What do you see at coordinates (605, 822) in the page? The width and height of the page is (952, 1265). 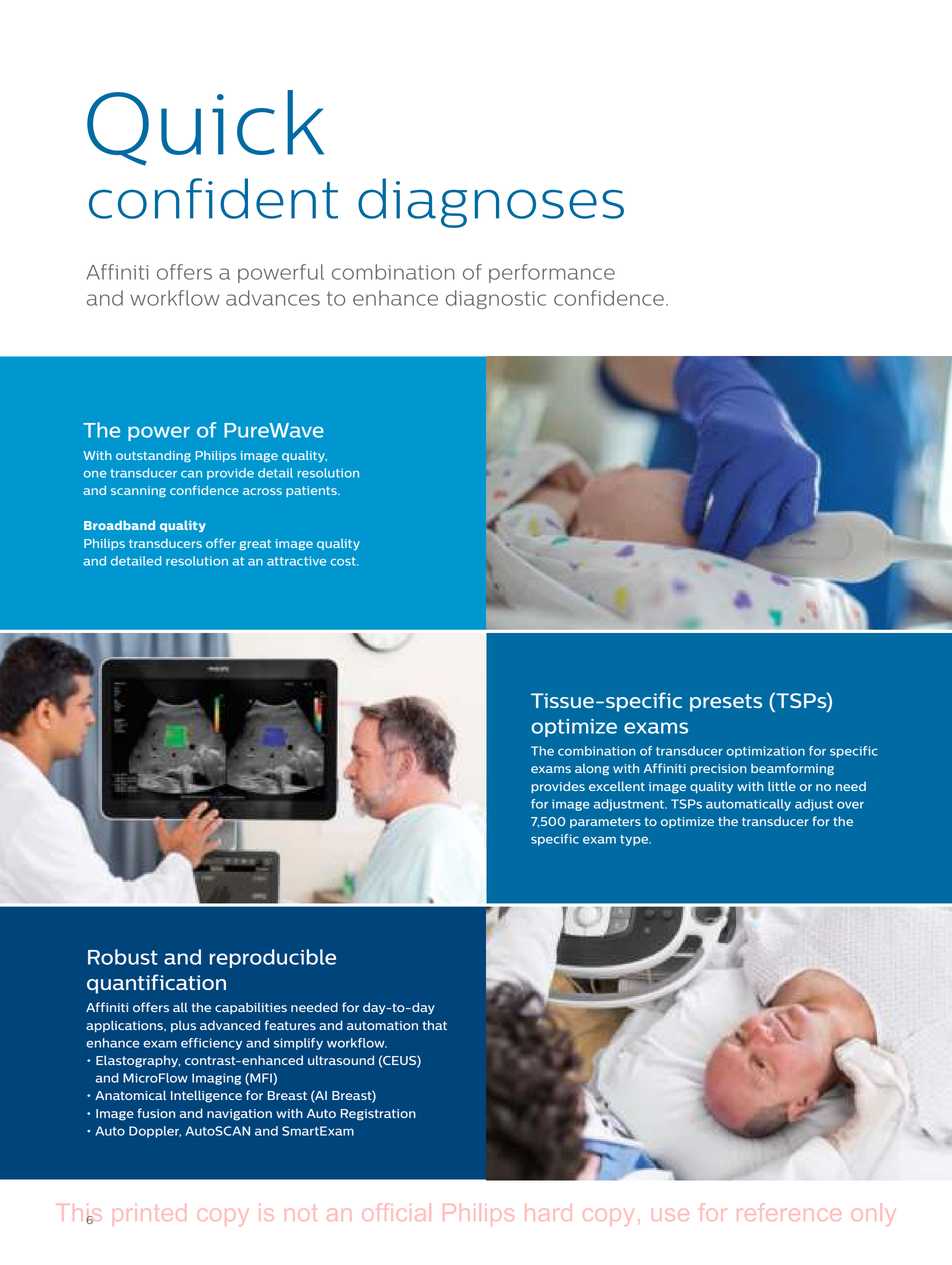 I see `parameters` at bounding box center [605, 822].
